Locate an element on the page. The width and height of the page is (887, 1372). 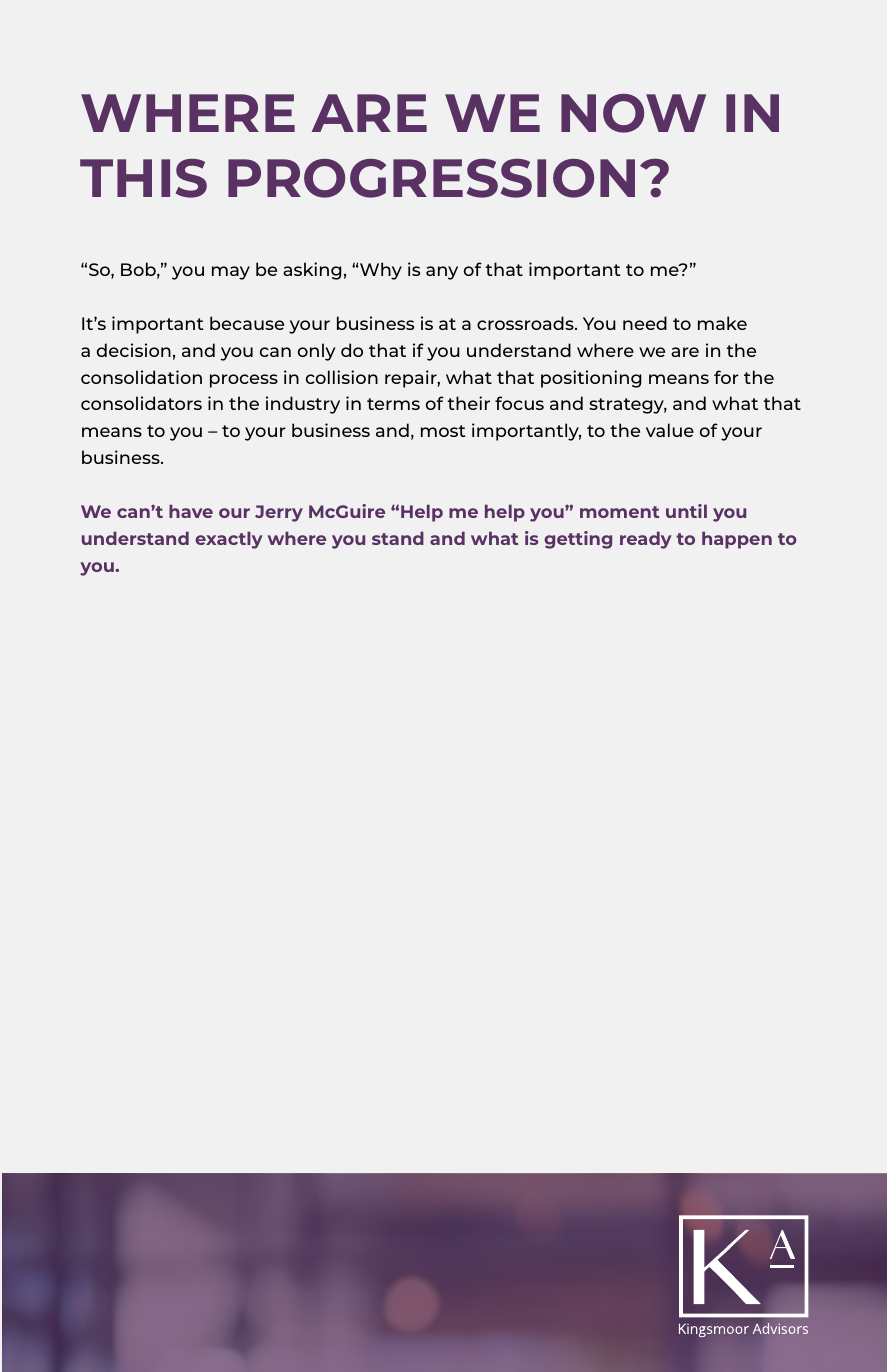
THIS is located at coordinates (143, 178).
